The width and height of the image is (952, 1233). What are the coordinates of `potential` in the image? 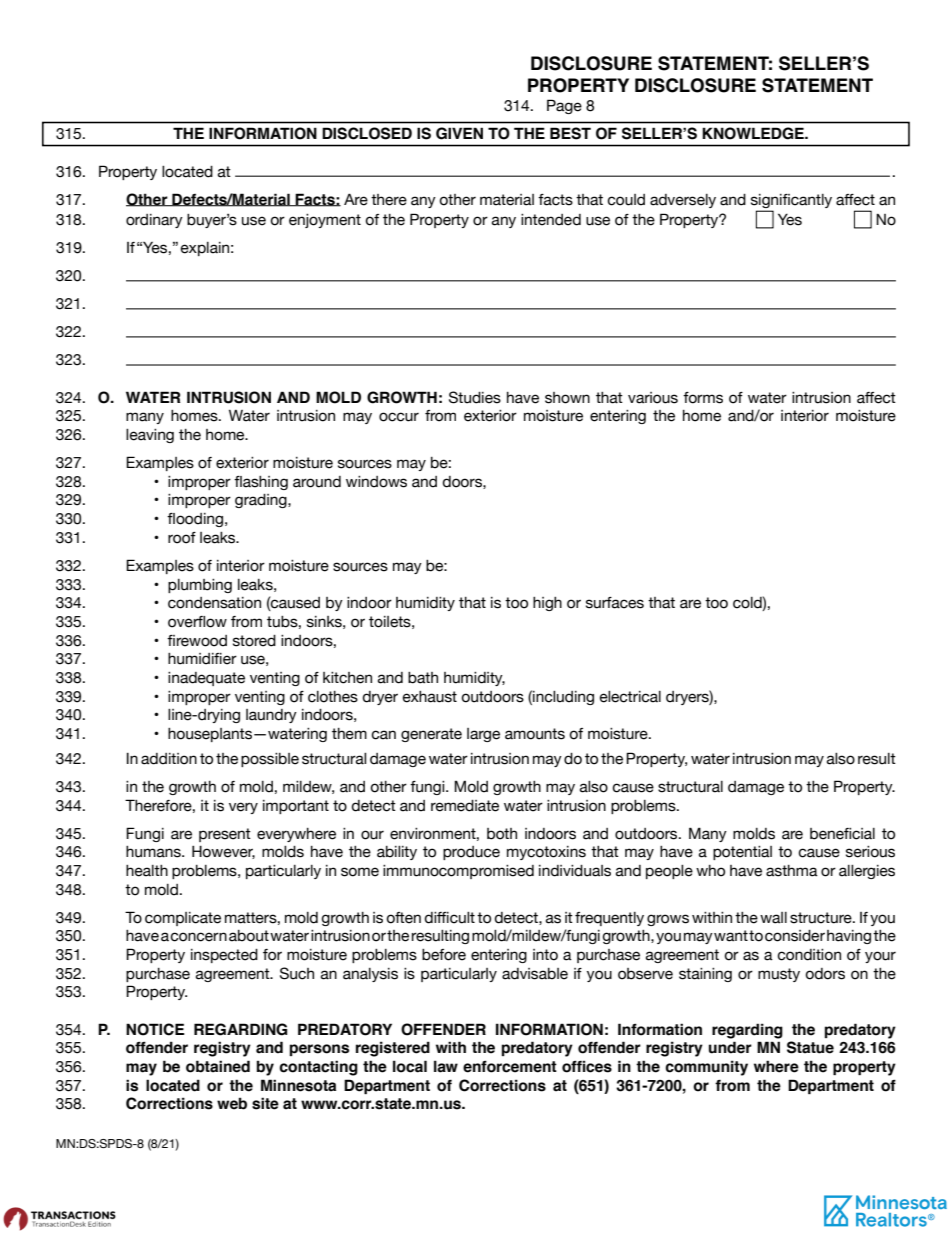 It's located at (742, 853).
